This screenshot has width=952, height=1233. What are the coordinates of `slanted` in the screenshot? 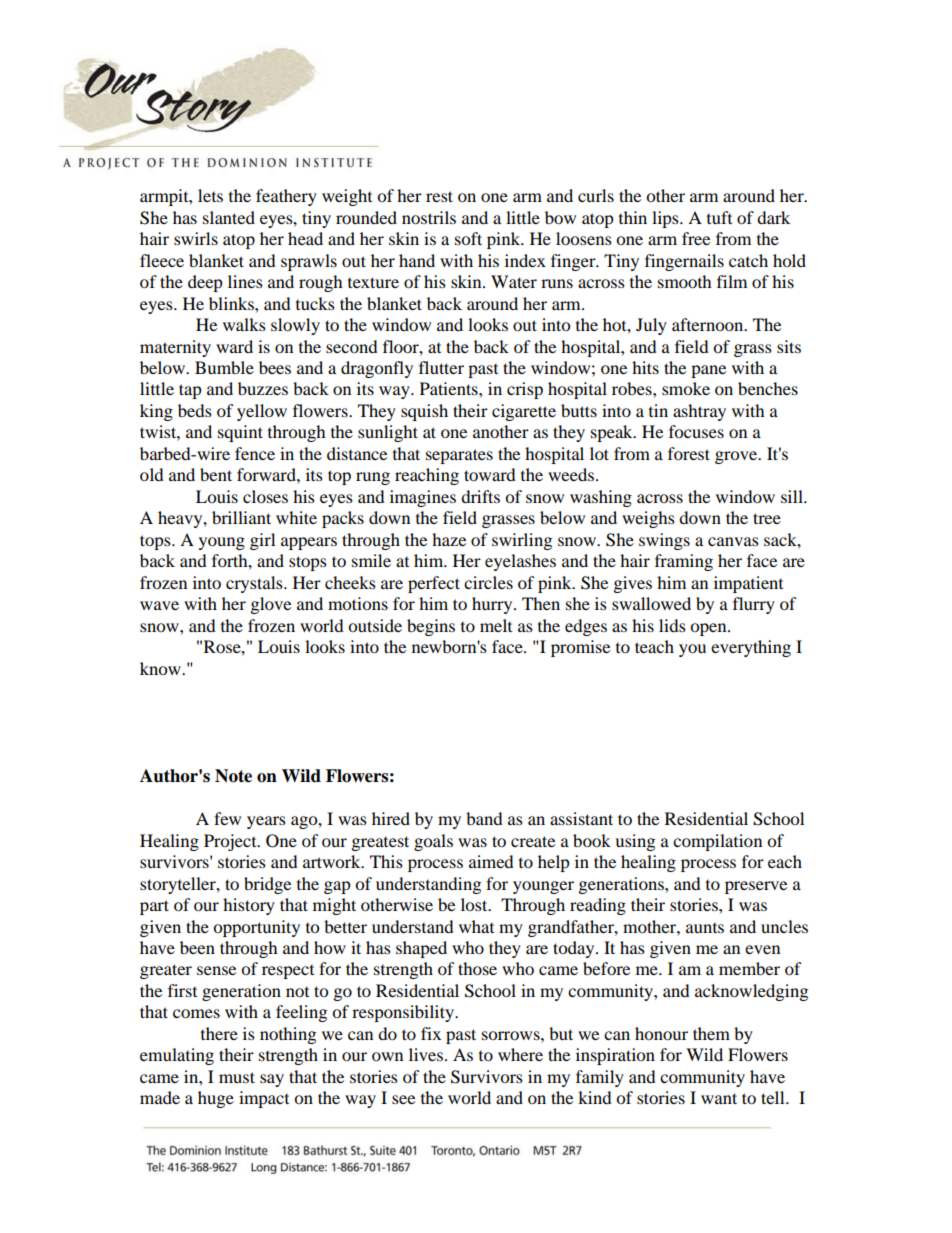 It's located at (229, 217).
